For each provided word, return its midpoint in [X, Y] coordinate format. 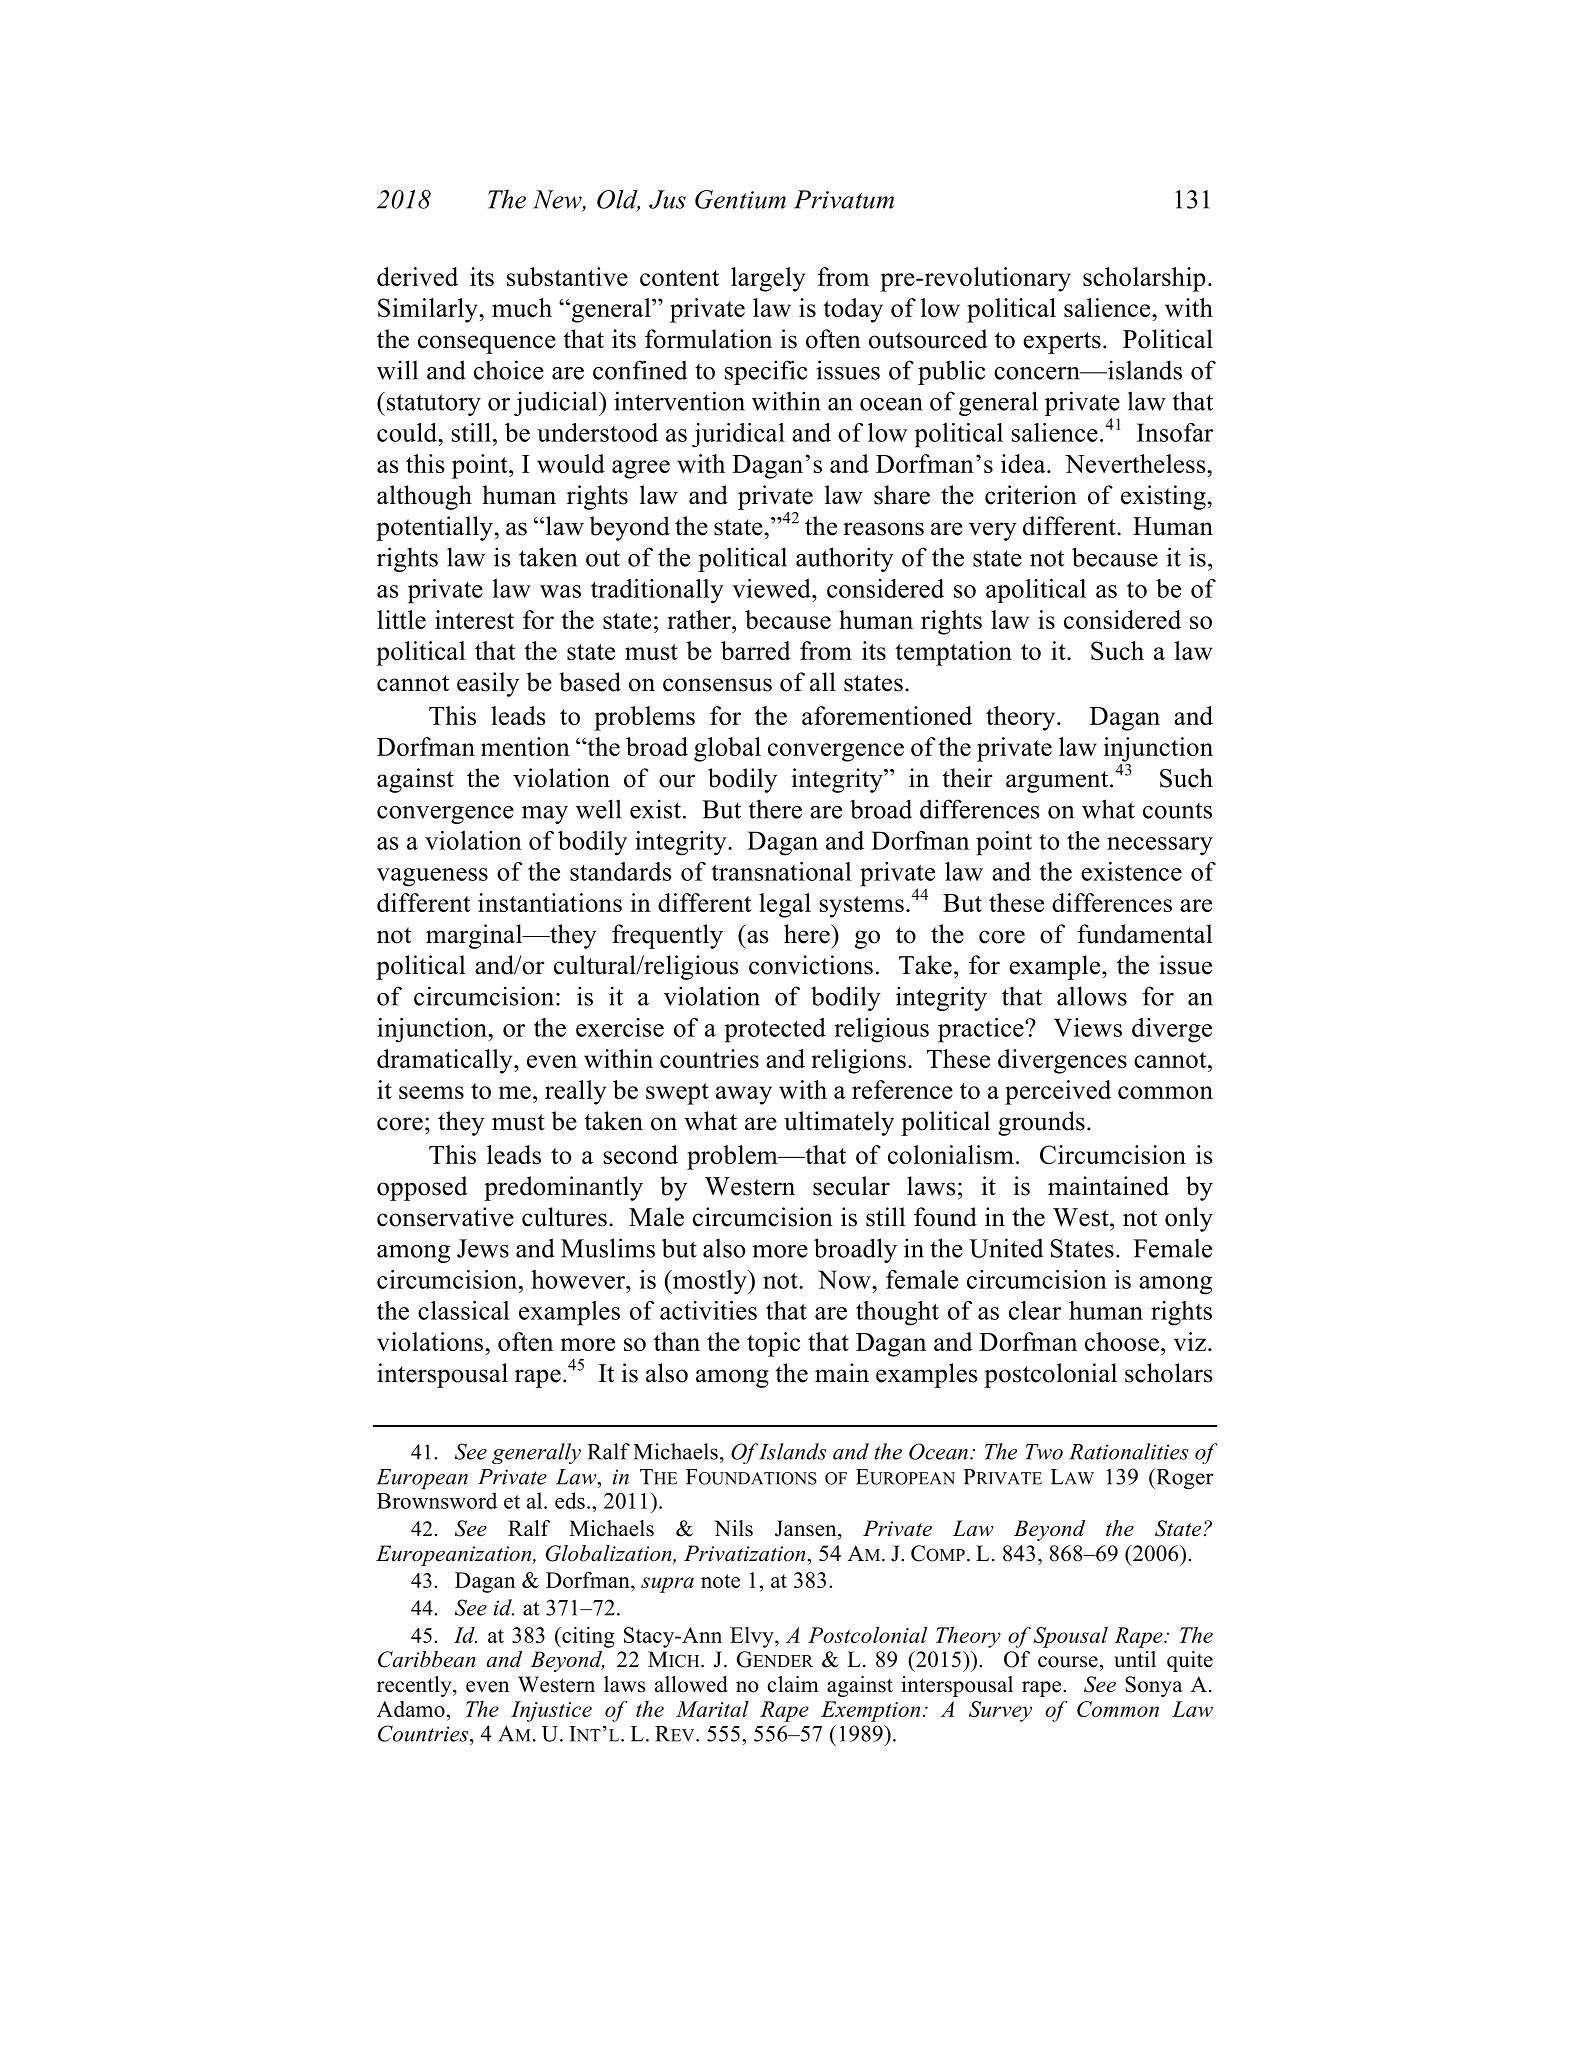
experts [1062, 343]
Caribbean [427, 1659]
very [993, 531]
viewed [772, 588]
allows [1092, 996]
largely [768, 279]
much [522, 307]
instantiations [550, 902]
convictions [811, 965]
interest [474, 619]
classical [464, 1310]
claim [793, 1684]
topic [773, 1344]
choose [1122, 1341]
